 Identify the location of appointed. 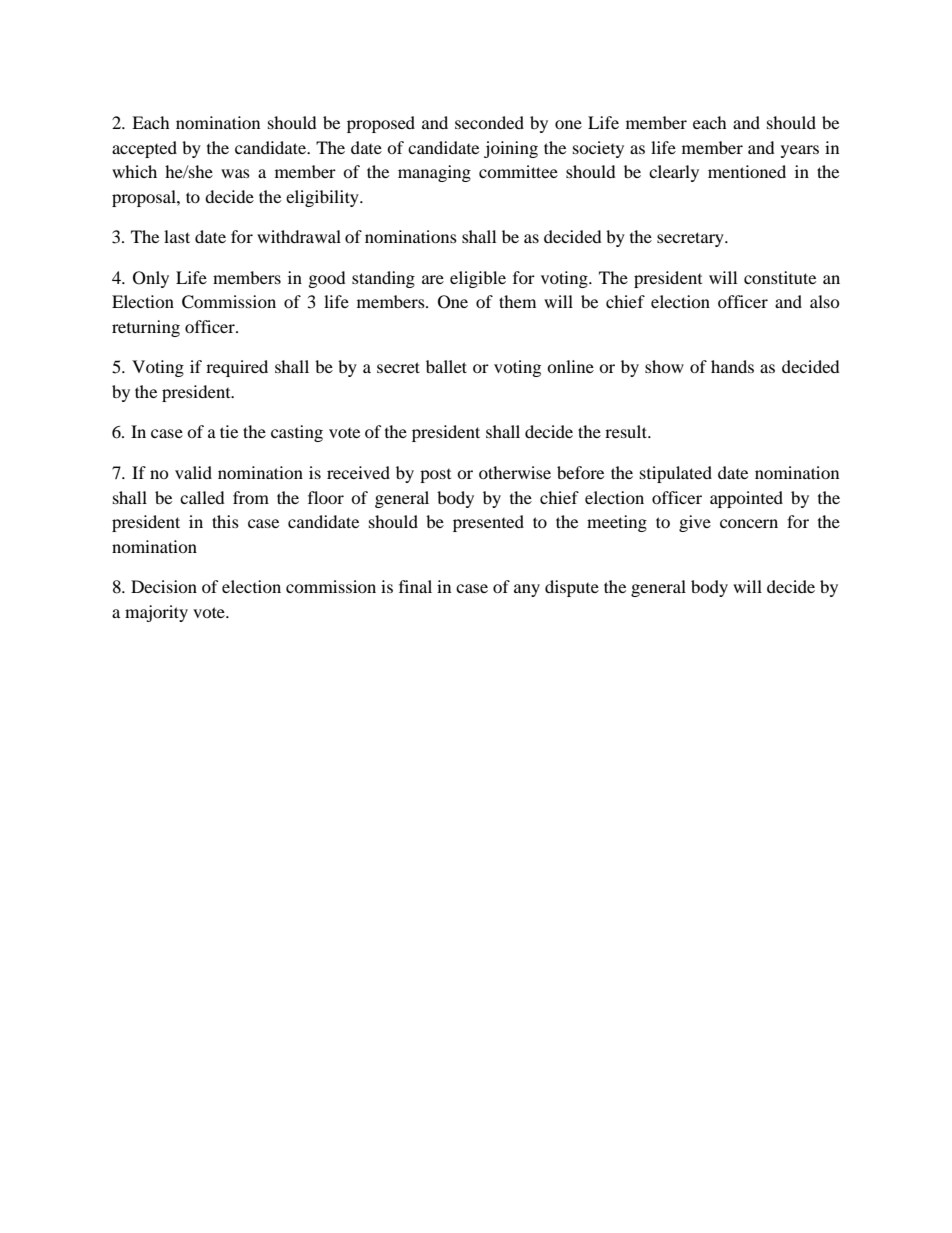
(746, 499).
